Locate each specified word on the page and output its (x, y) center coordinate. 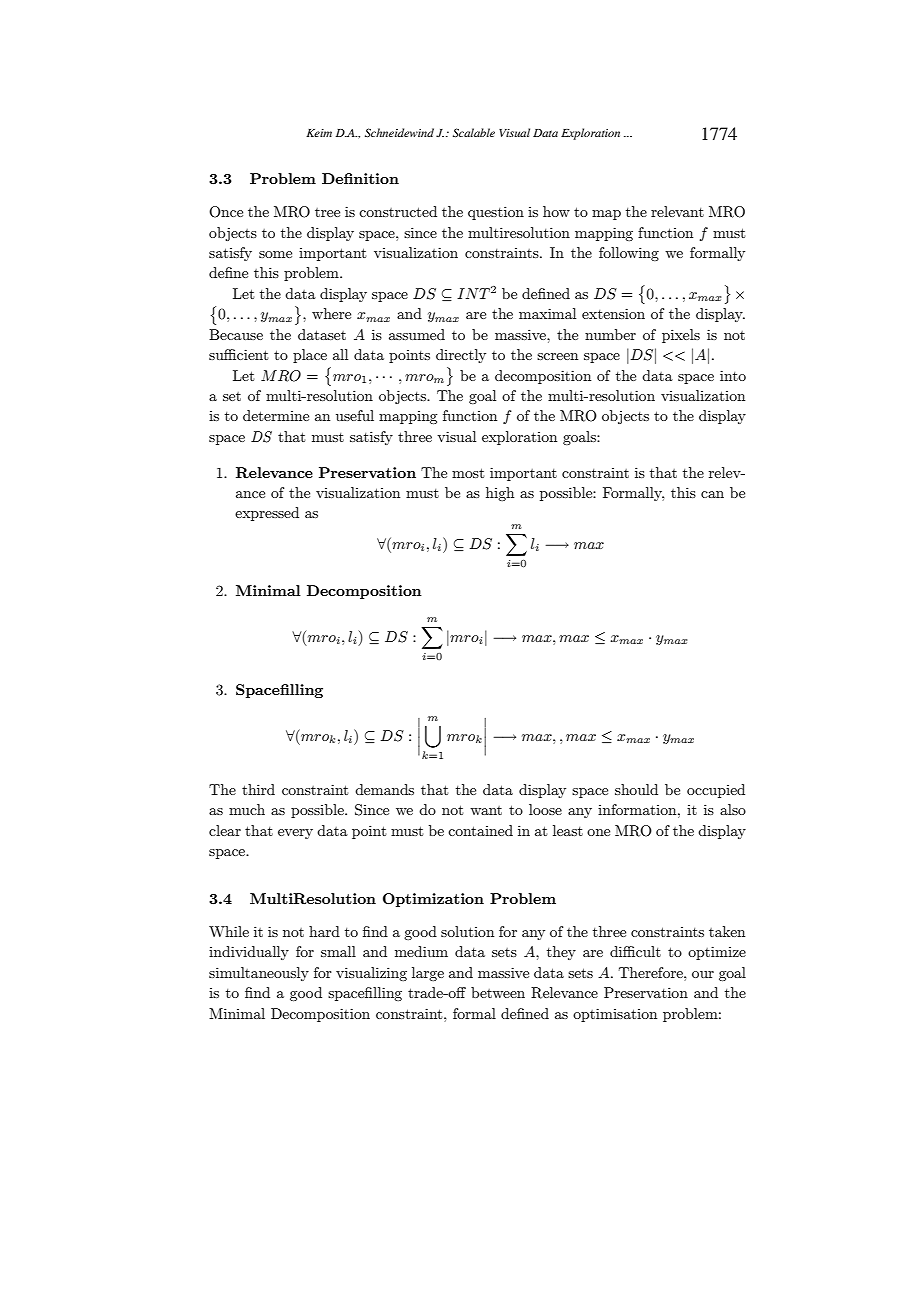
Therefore (652, 972)
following (629, 254)
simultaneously (259, 974)
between (498, 992)
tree (327, 212)
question (496, 213)
